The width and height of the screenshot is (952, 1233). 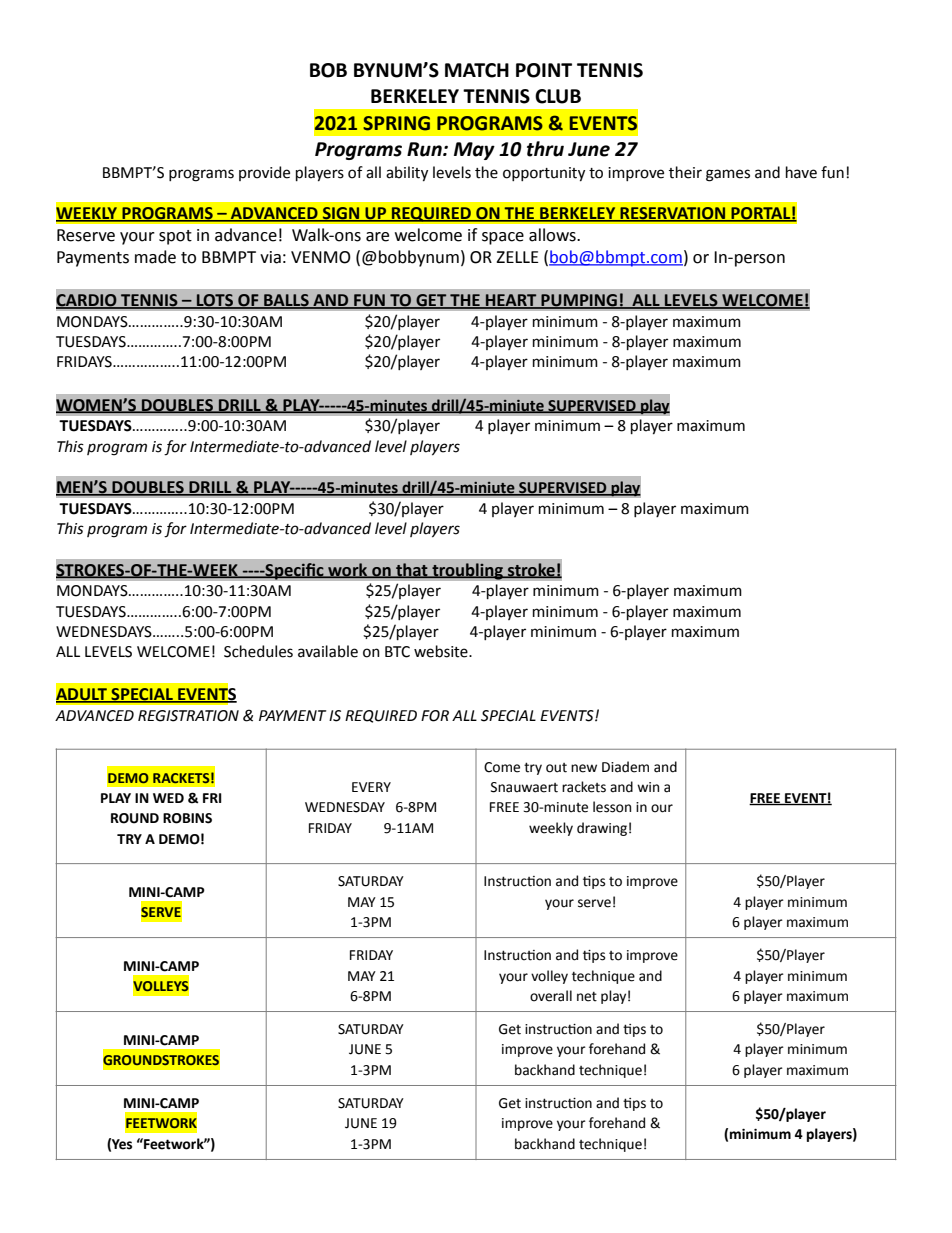 What do you see at coordinates (477, 70) in the screenshot?
I see `MATCH` at bounding box center [477, 70].
